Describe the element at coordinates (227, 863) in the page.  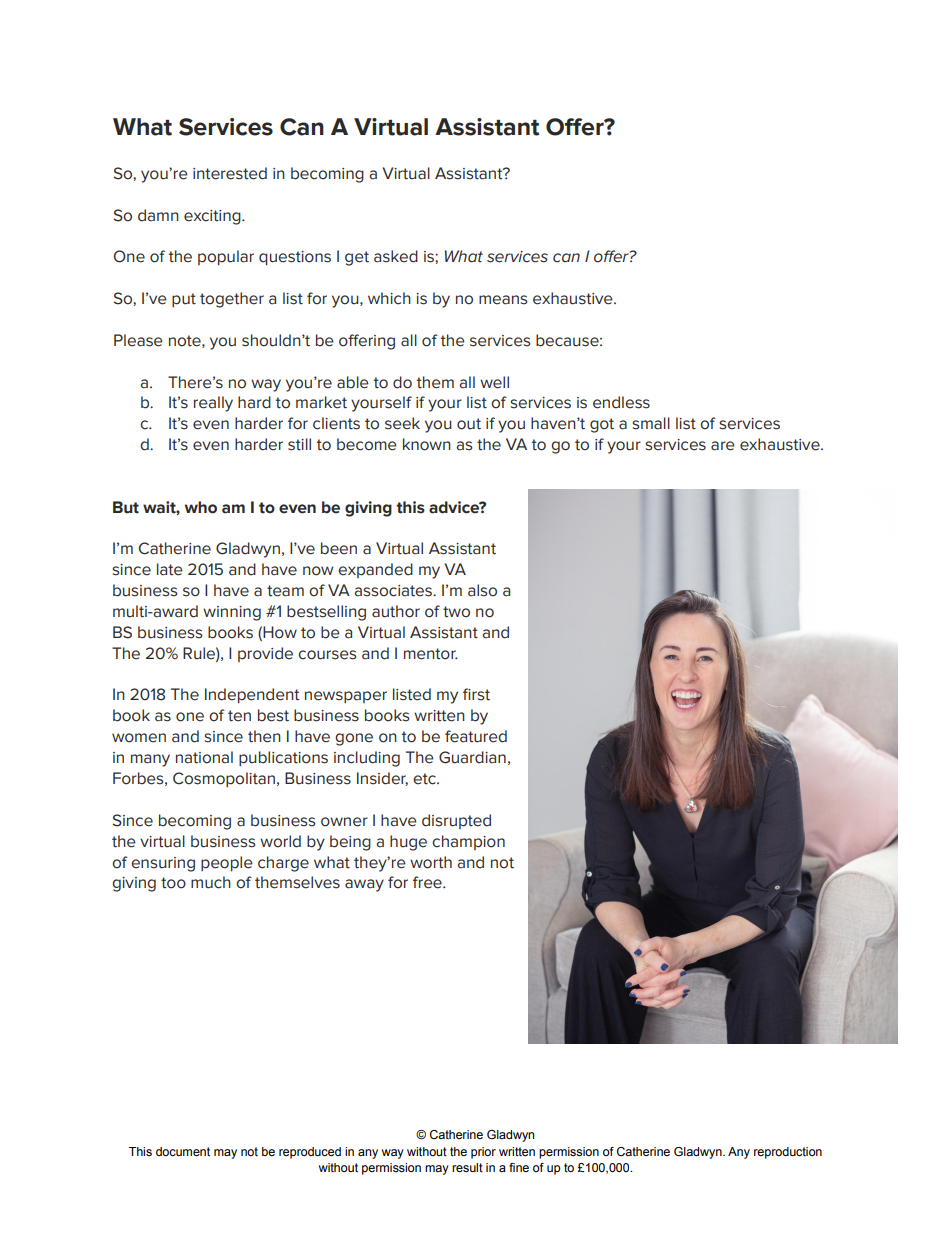
I see `people` at that location.
